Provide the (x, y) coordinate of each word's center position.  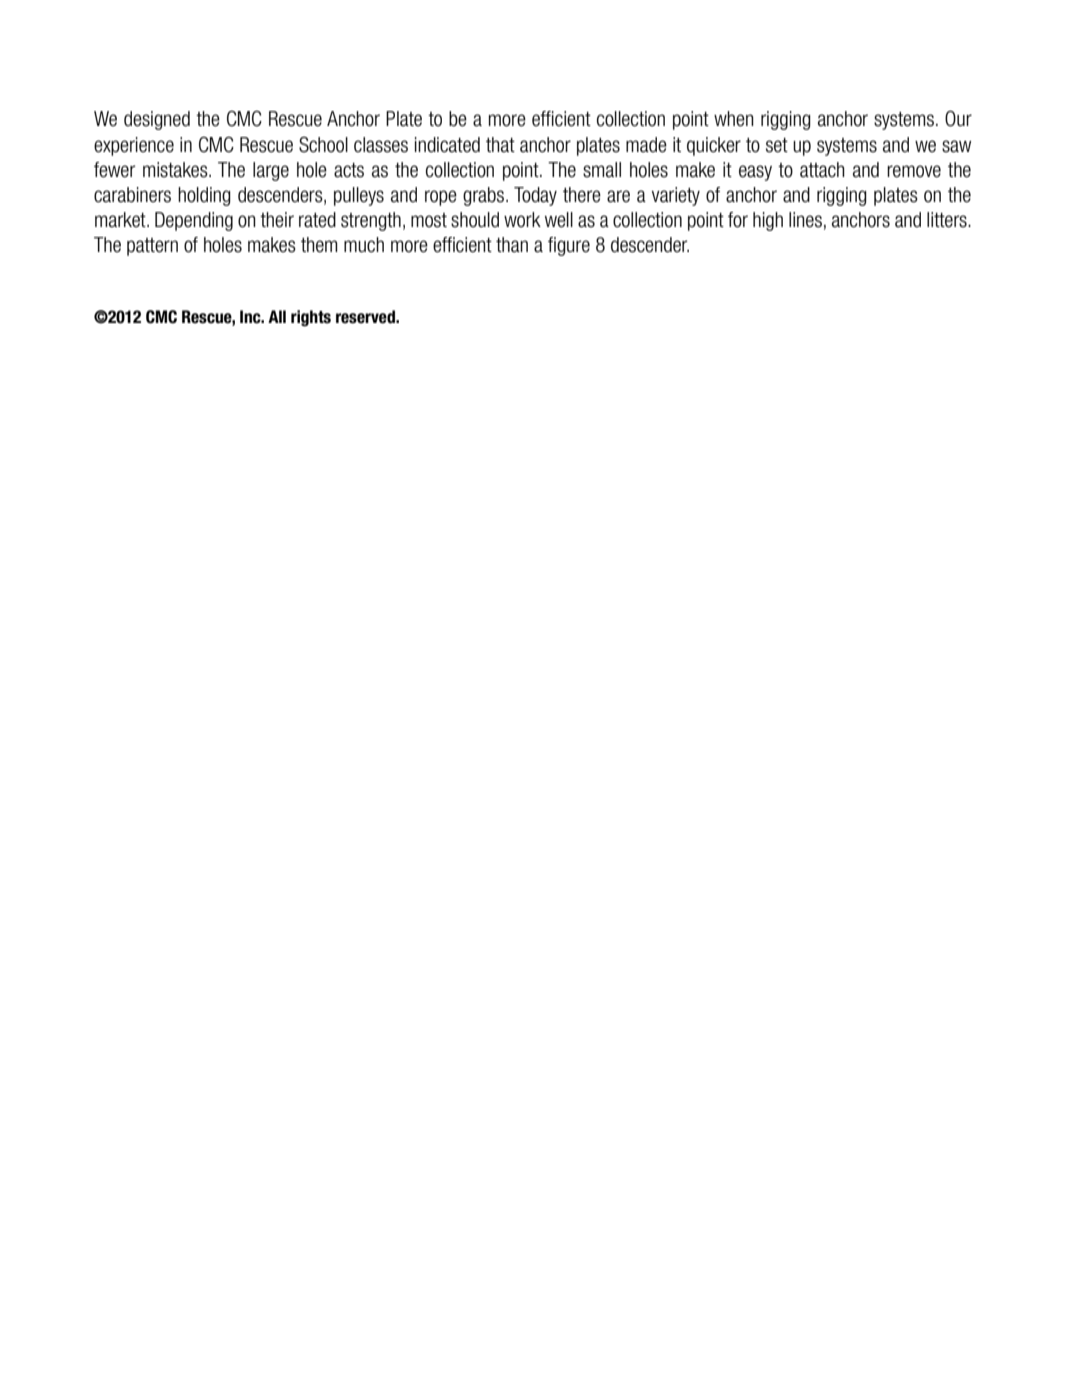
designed (157, 120)
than (512, 245)
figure (569, 246)
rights (311, 318)
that (500, 145)
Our (958, 119)
